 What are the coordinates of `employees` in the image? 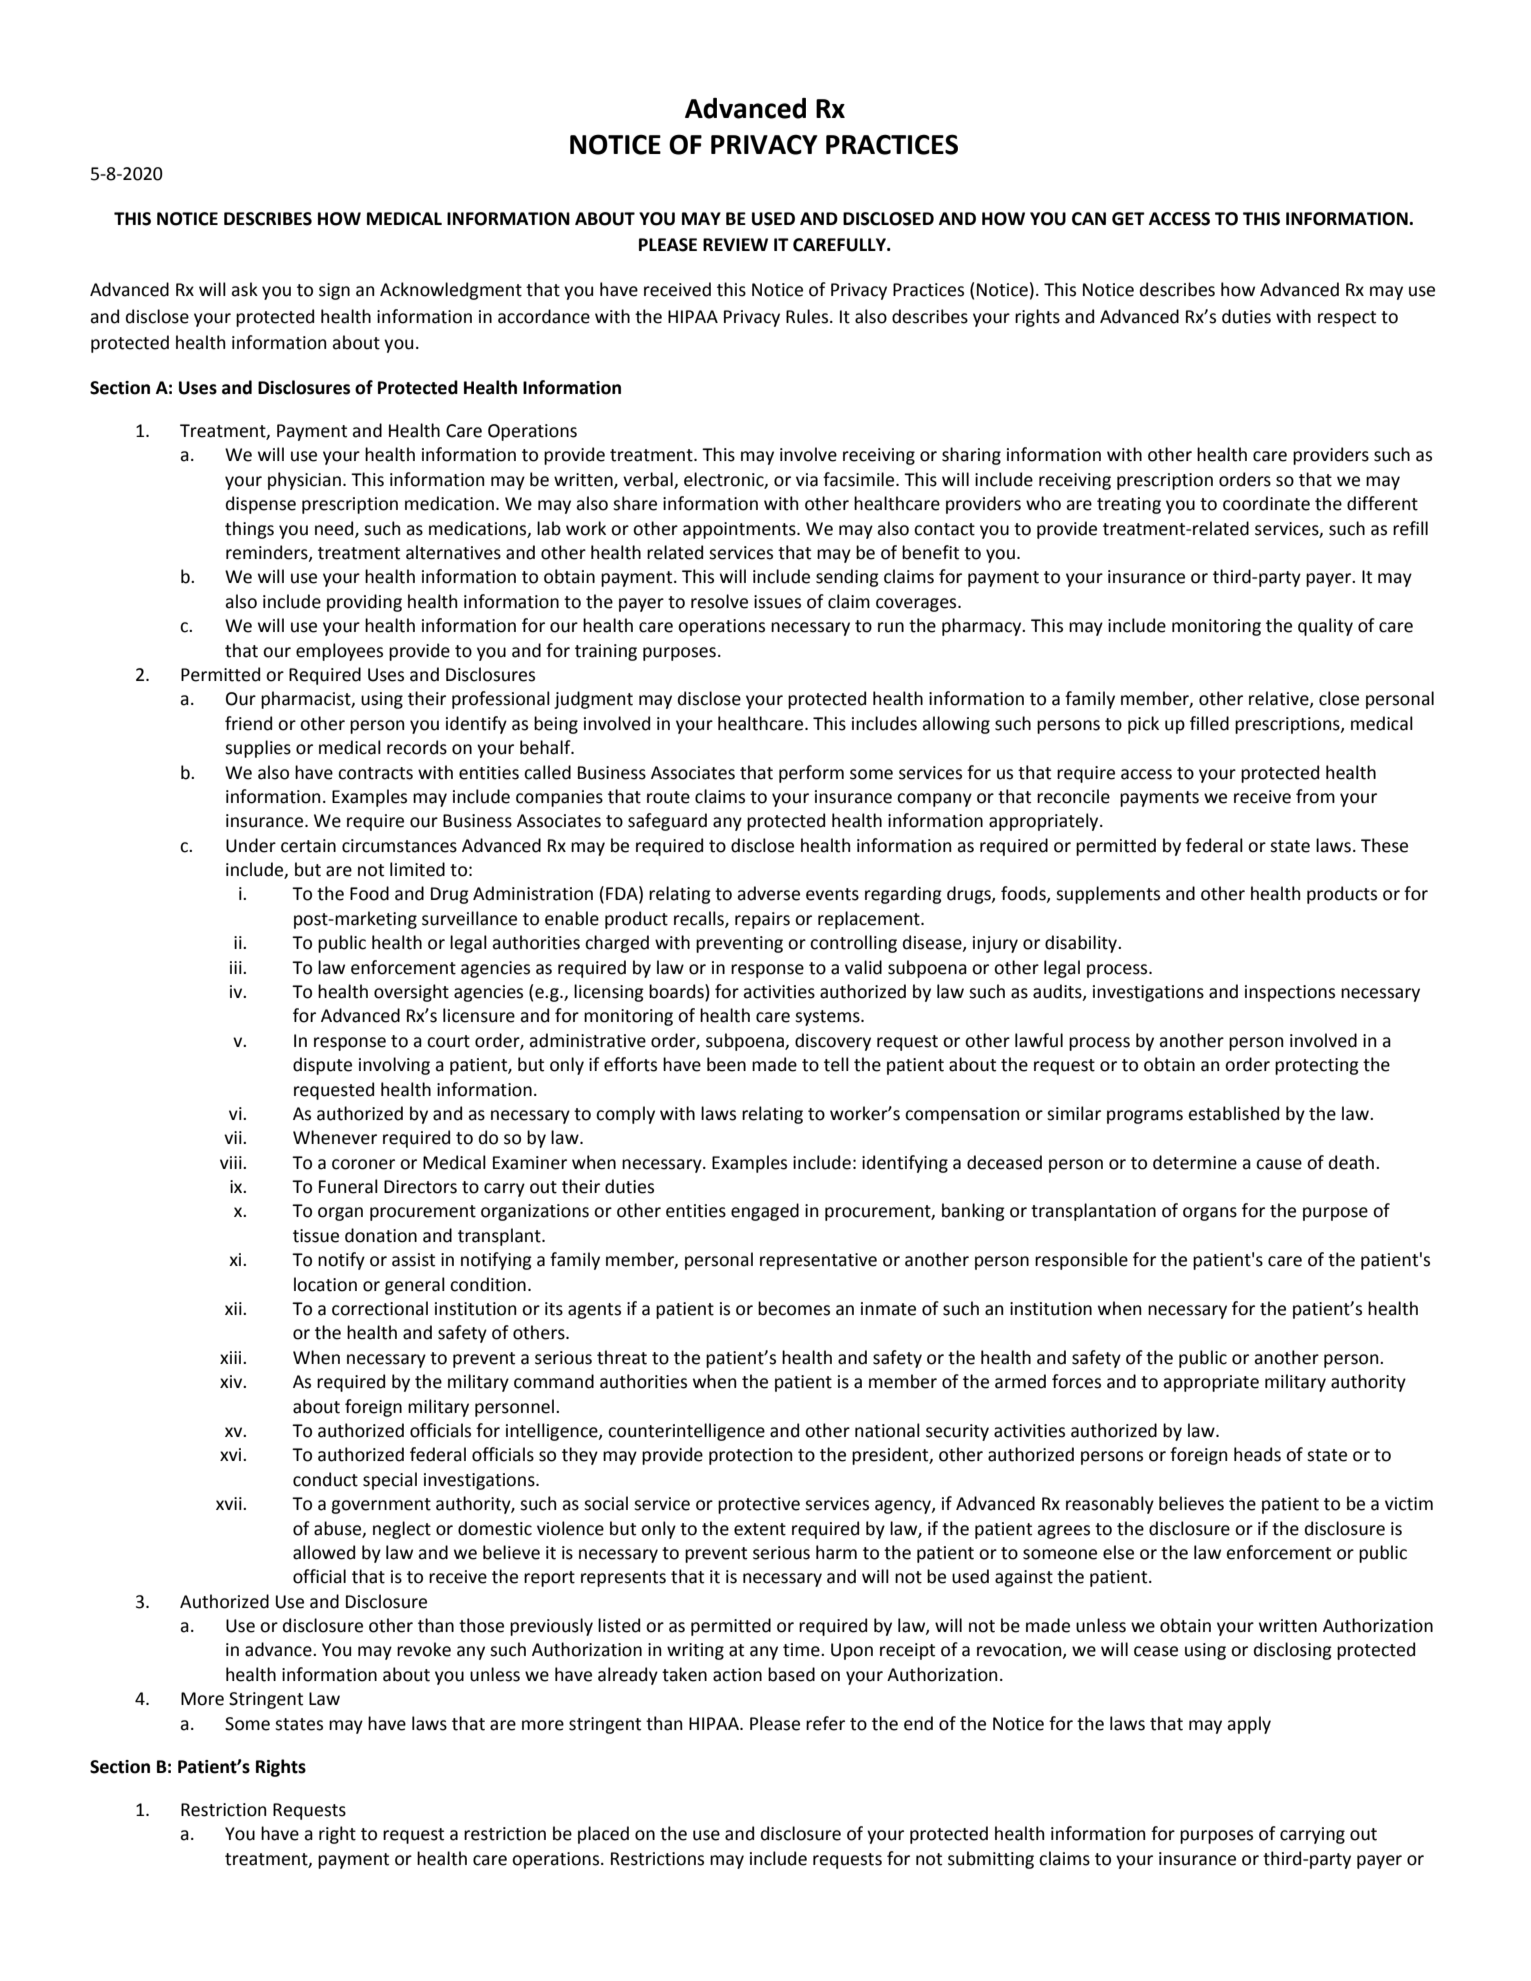 It's located at (339, 652).
